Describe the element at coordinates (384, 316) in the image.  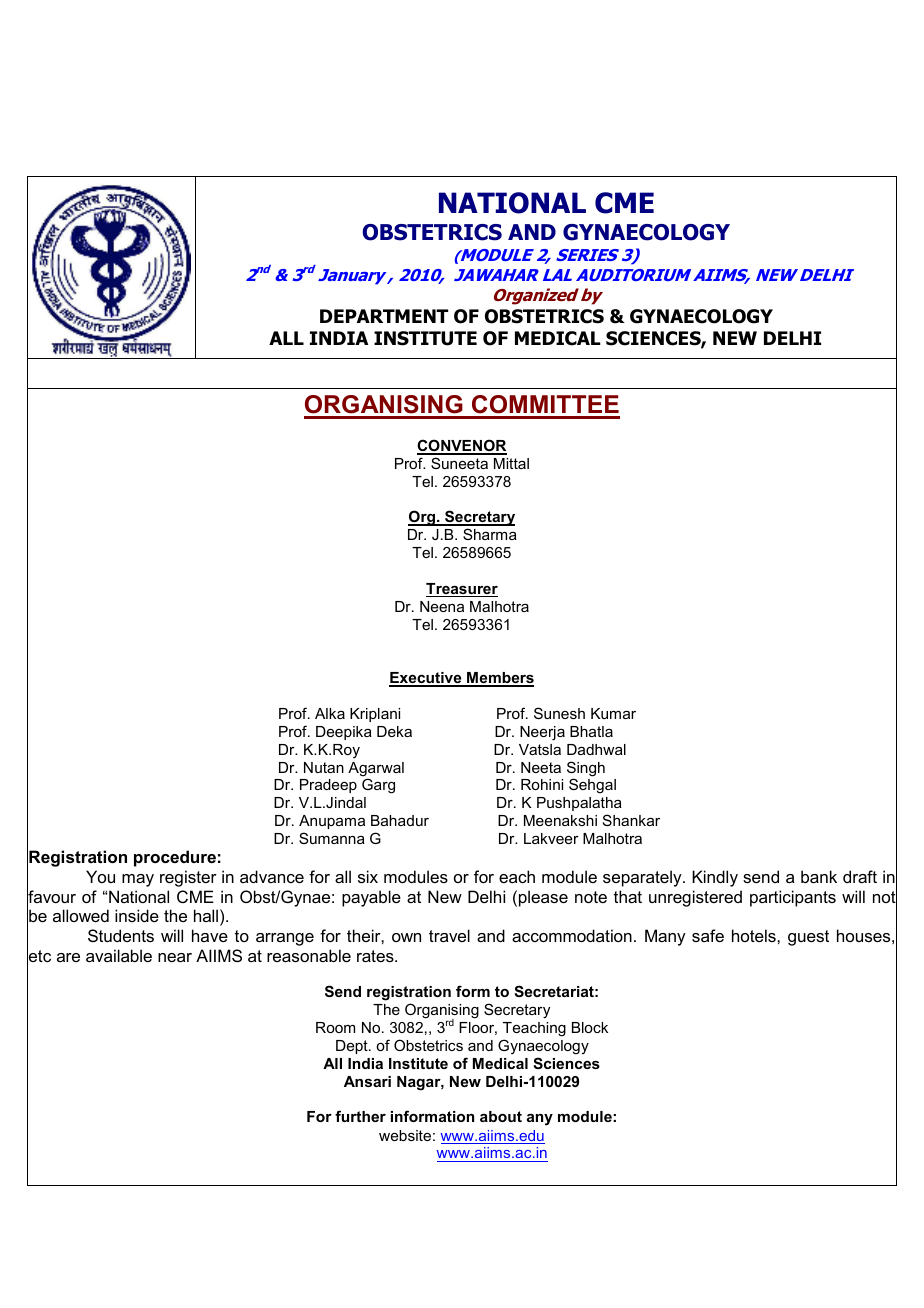
I see `DEPARTMENT` at that location.
